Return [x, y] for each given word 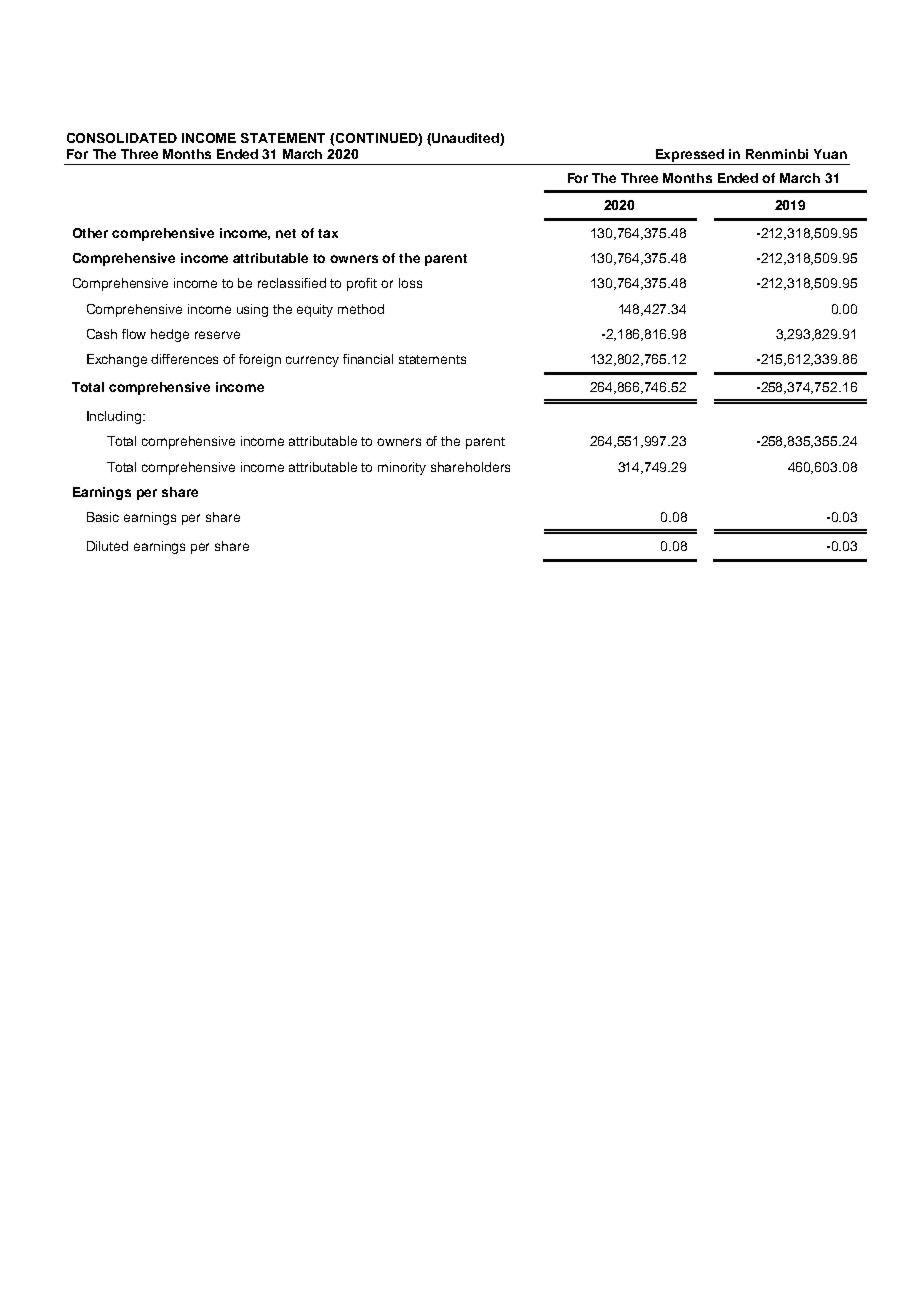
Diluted [107, 546]
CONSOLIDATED [122, 138]
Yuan [830, 154]
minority [402, 468]
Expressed [690, 157]
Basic [103, 517]
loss [410, 283]
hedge [170, 335]
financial [368, 359]
